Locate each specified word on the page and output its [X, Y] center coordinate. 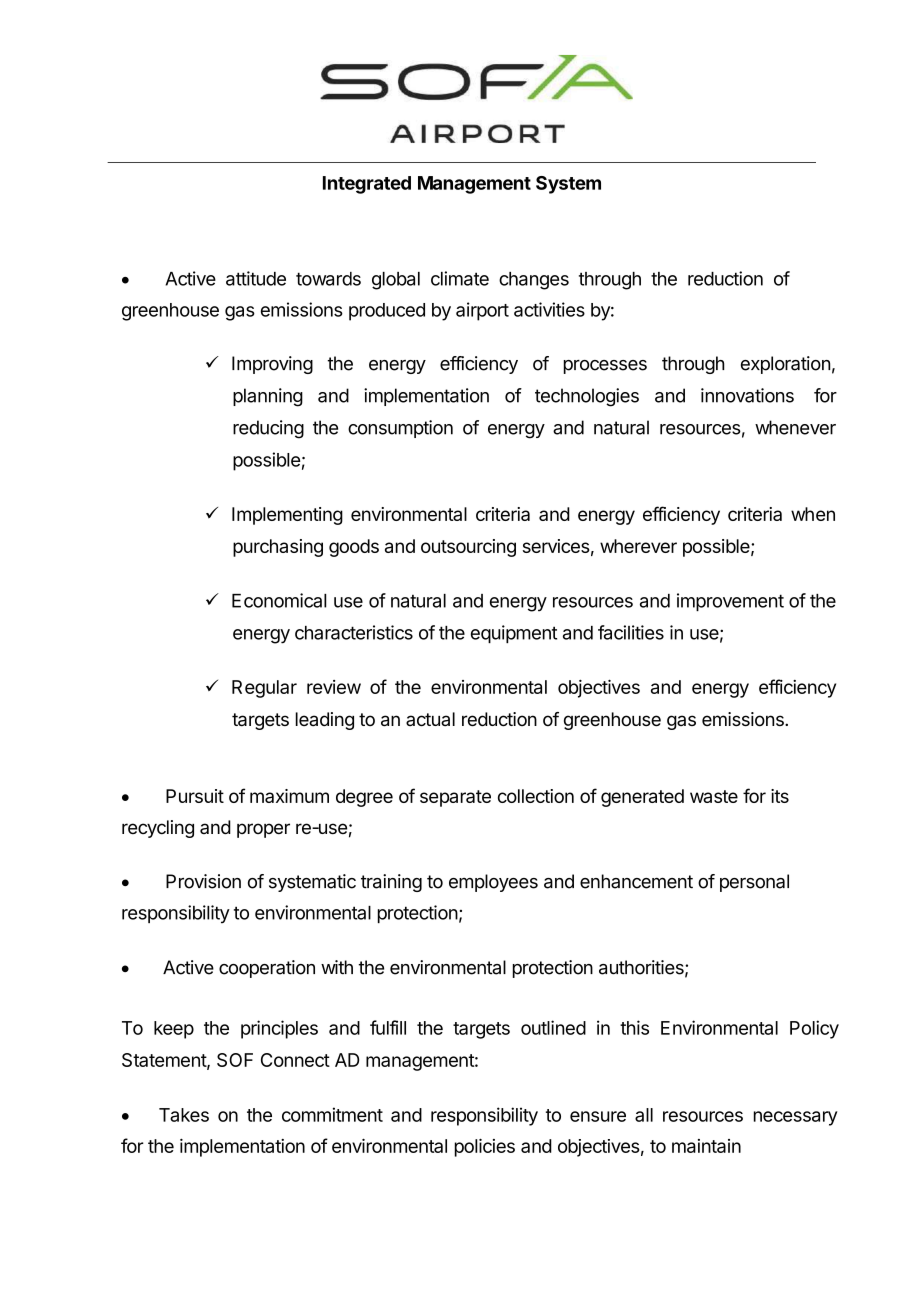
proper [263, 830]
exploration [785, 365]
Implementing [287, 516]
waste [714, 796]
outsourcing [468, 548]
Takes [184, 1115]
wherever [638, 546]
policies [485, 1147]
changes [534, 281]
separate [455, 798]
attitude [256, 278]
